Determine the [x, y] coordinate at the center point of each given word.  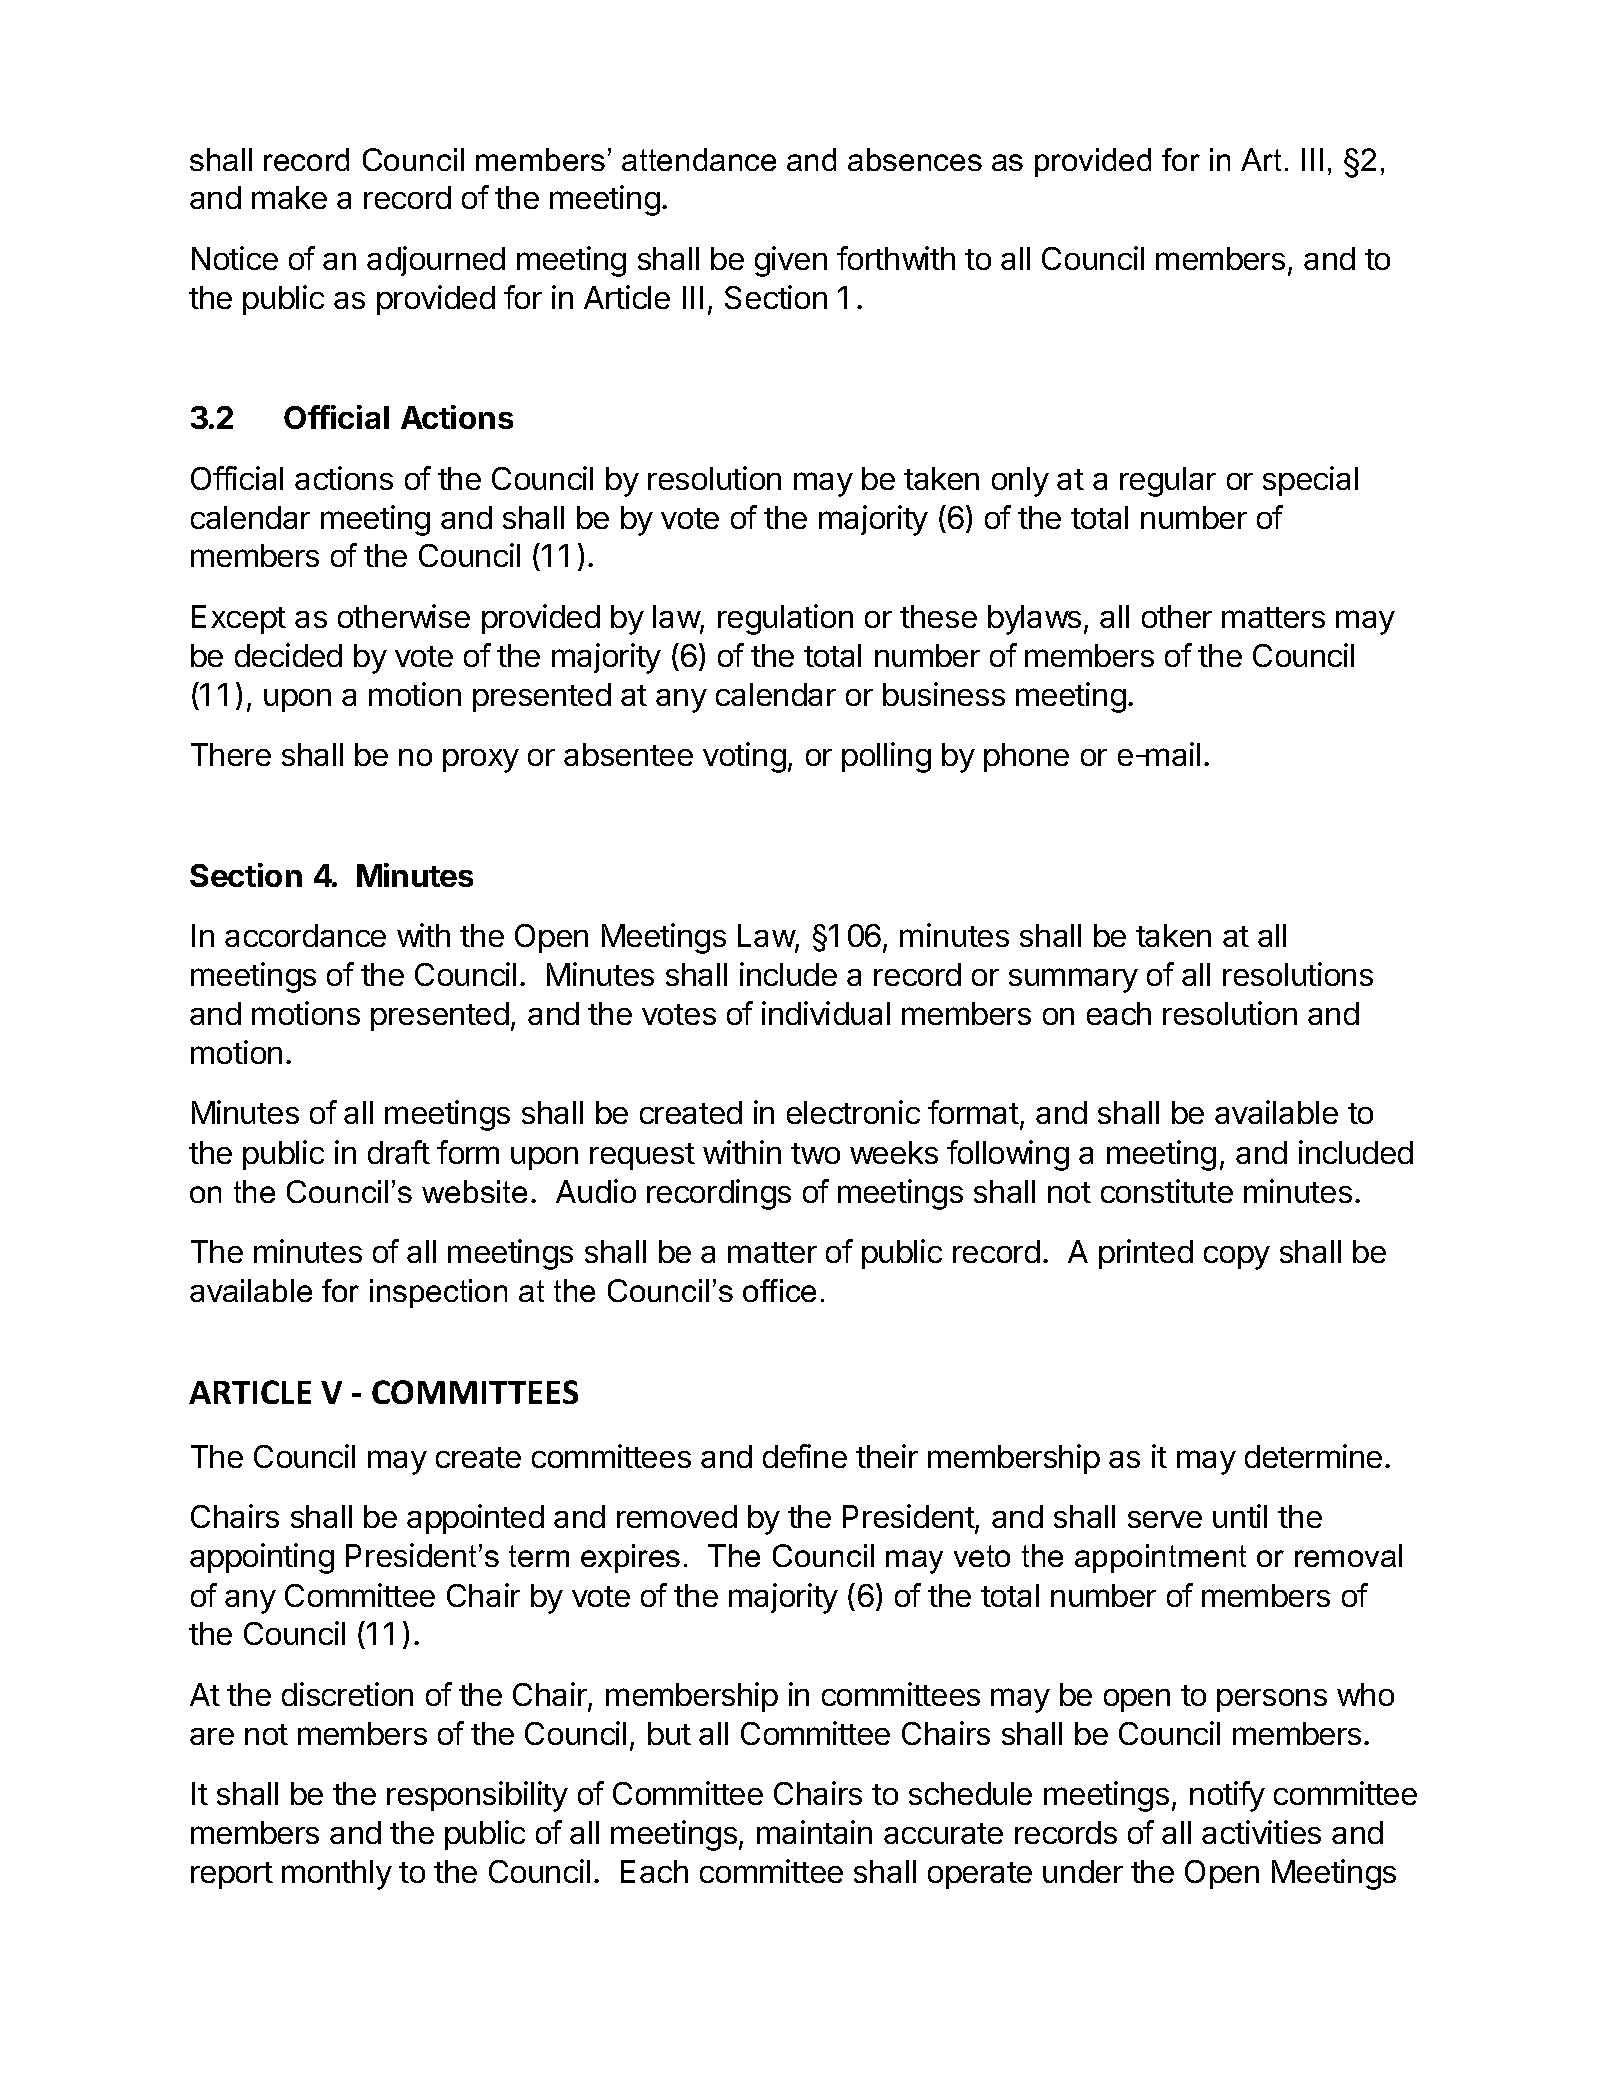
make [289, 197]
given [791, 261]
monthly [337, 1875]
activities [1261, 1832]
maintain [814, 1832]
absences [915, 159]
